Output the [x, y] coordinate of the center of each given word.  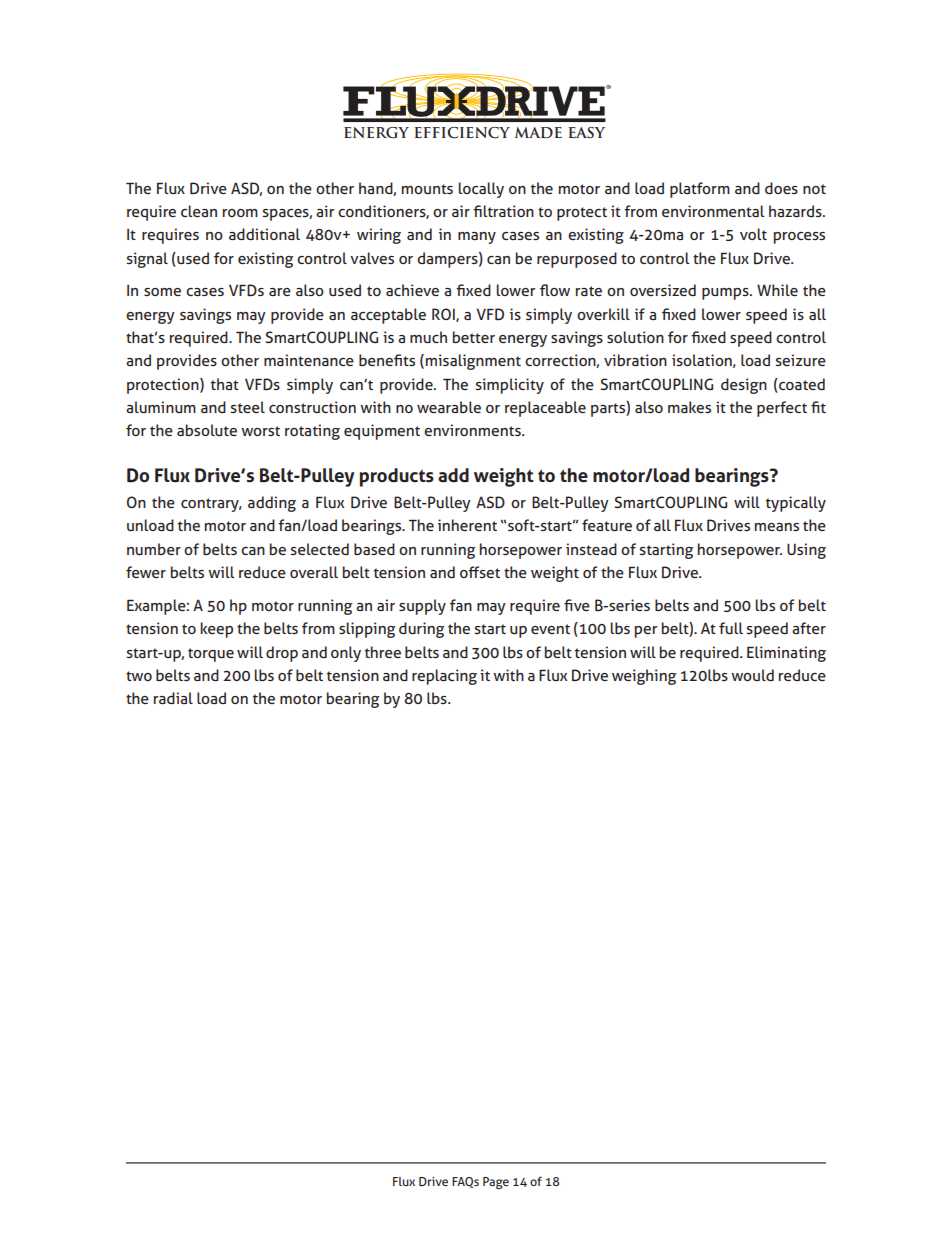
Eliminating [786, 654]
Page [496, 1183]
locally [481, 190]
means [777, 527]
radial [173, 698]
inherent [467, 525]
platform [700, 190]
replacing [444, 677]
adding [272, 504]
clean [199, 211]
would [752, 675]
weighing [644, 677]
